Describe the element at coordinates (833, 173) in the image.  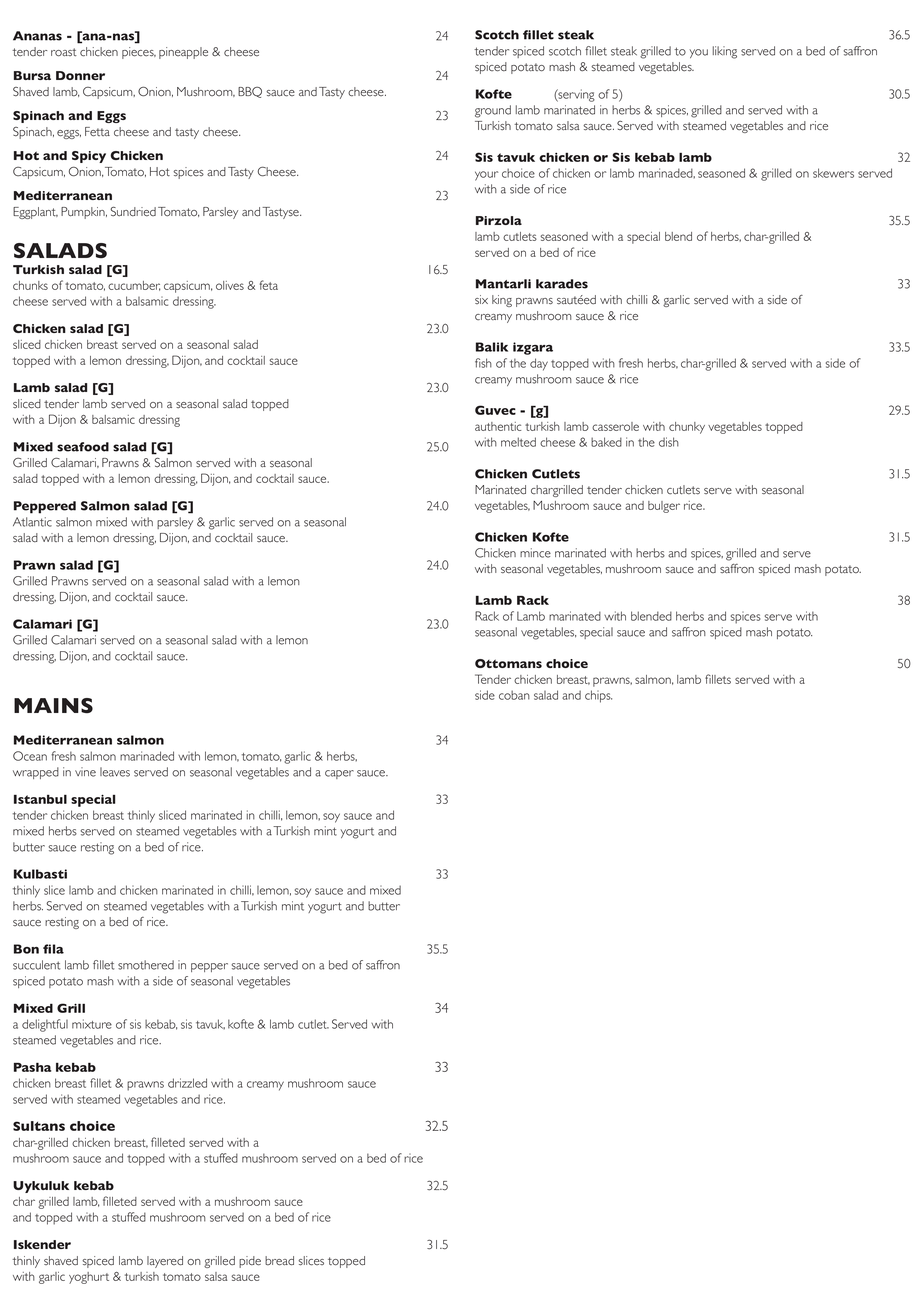
I see `skewers` at that location.
